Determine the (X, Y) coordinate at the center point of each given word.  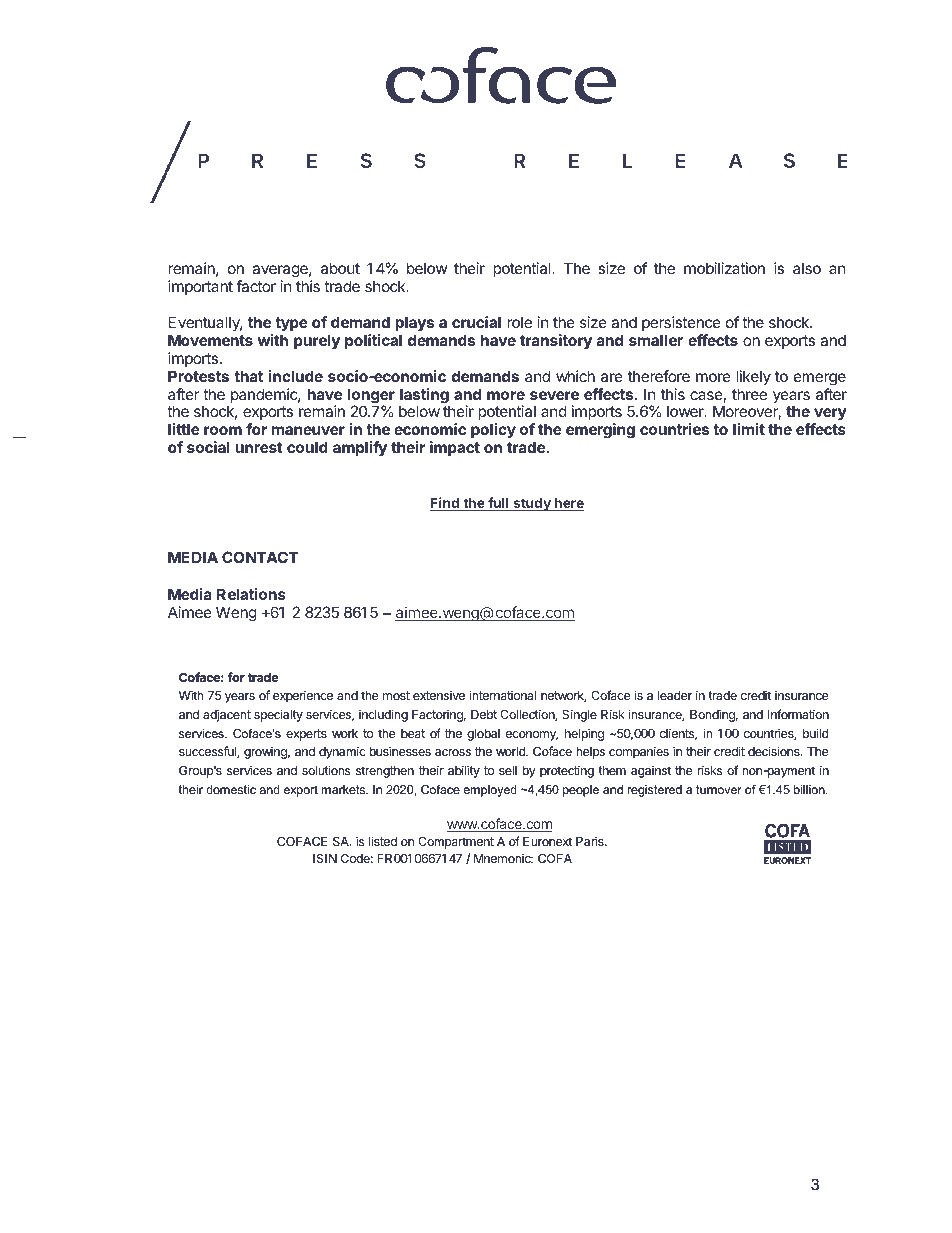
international (503, 695)
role (519, 322)
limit (749, 429)
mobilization (724, 268)
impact (455, 448)
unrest (259, 447)
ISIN (325, 858)
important (200, 287)
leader (675, 695)
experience (303, 696)
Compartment (456, 843)
